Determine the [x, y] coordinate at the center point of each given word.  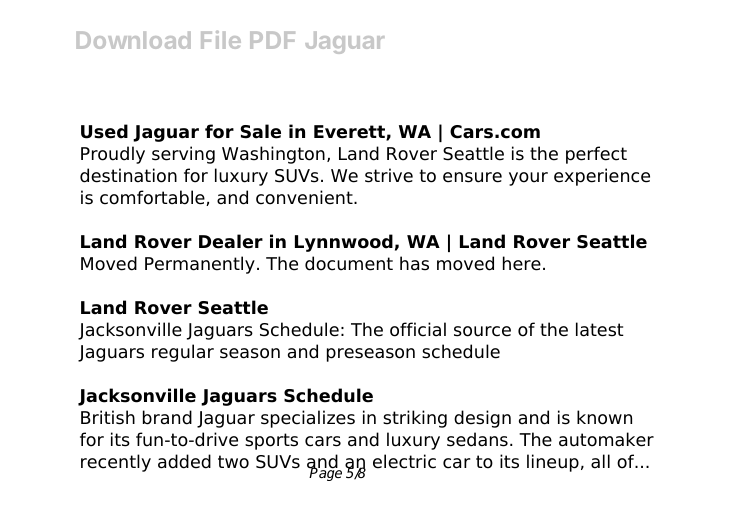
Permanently [200, 265]
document [349, 263]
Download [133, 40]
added [184, 461]
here [522, 263]
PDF [272, 40]
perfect [596, 155]
